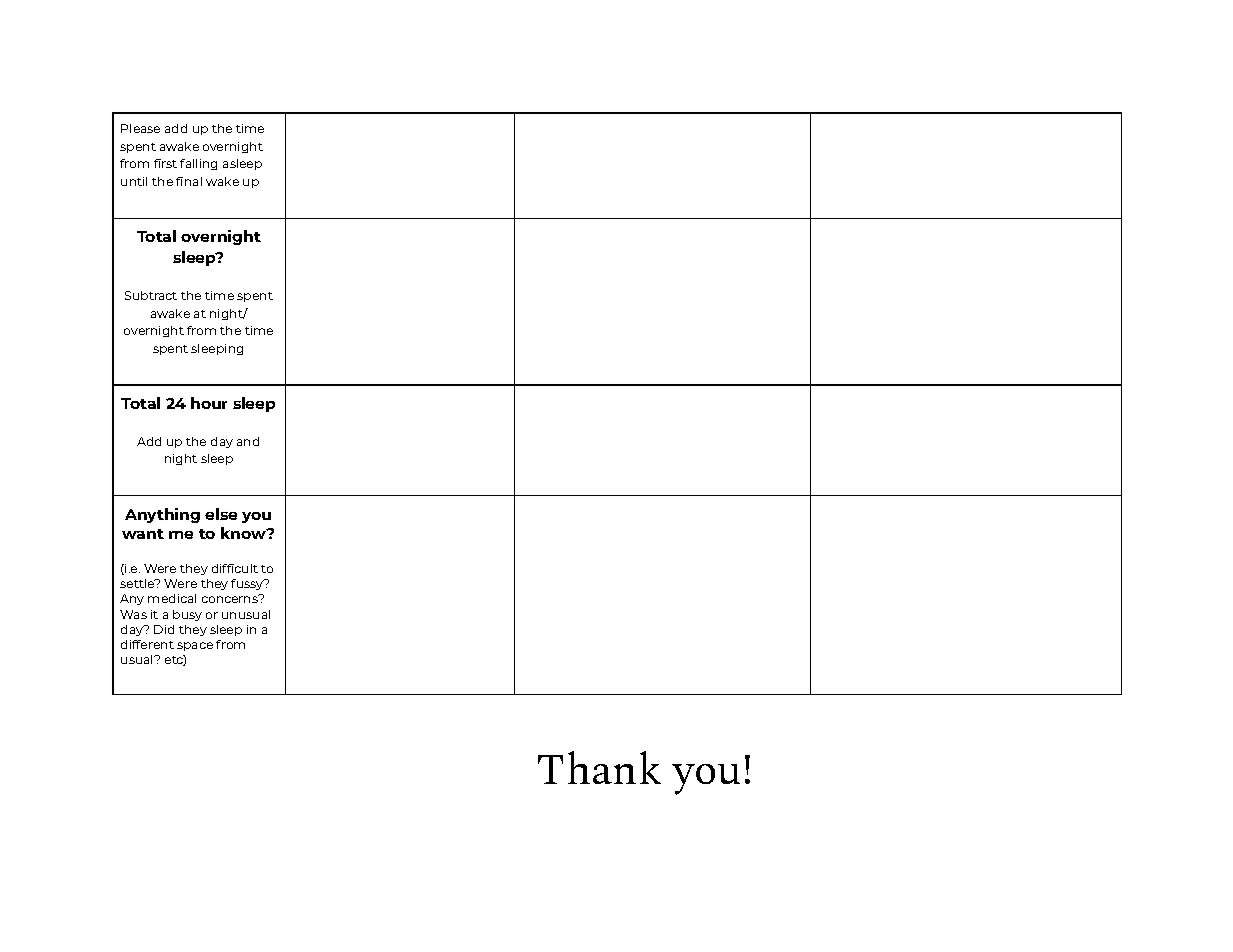  Describe the element at coordinates (231, 598) in the screenshot. I see `concerns` at that location.
